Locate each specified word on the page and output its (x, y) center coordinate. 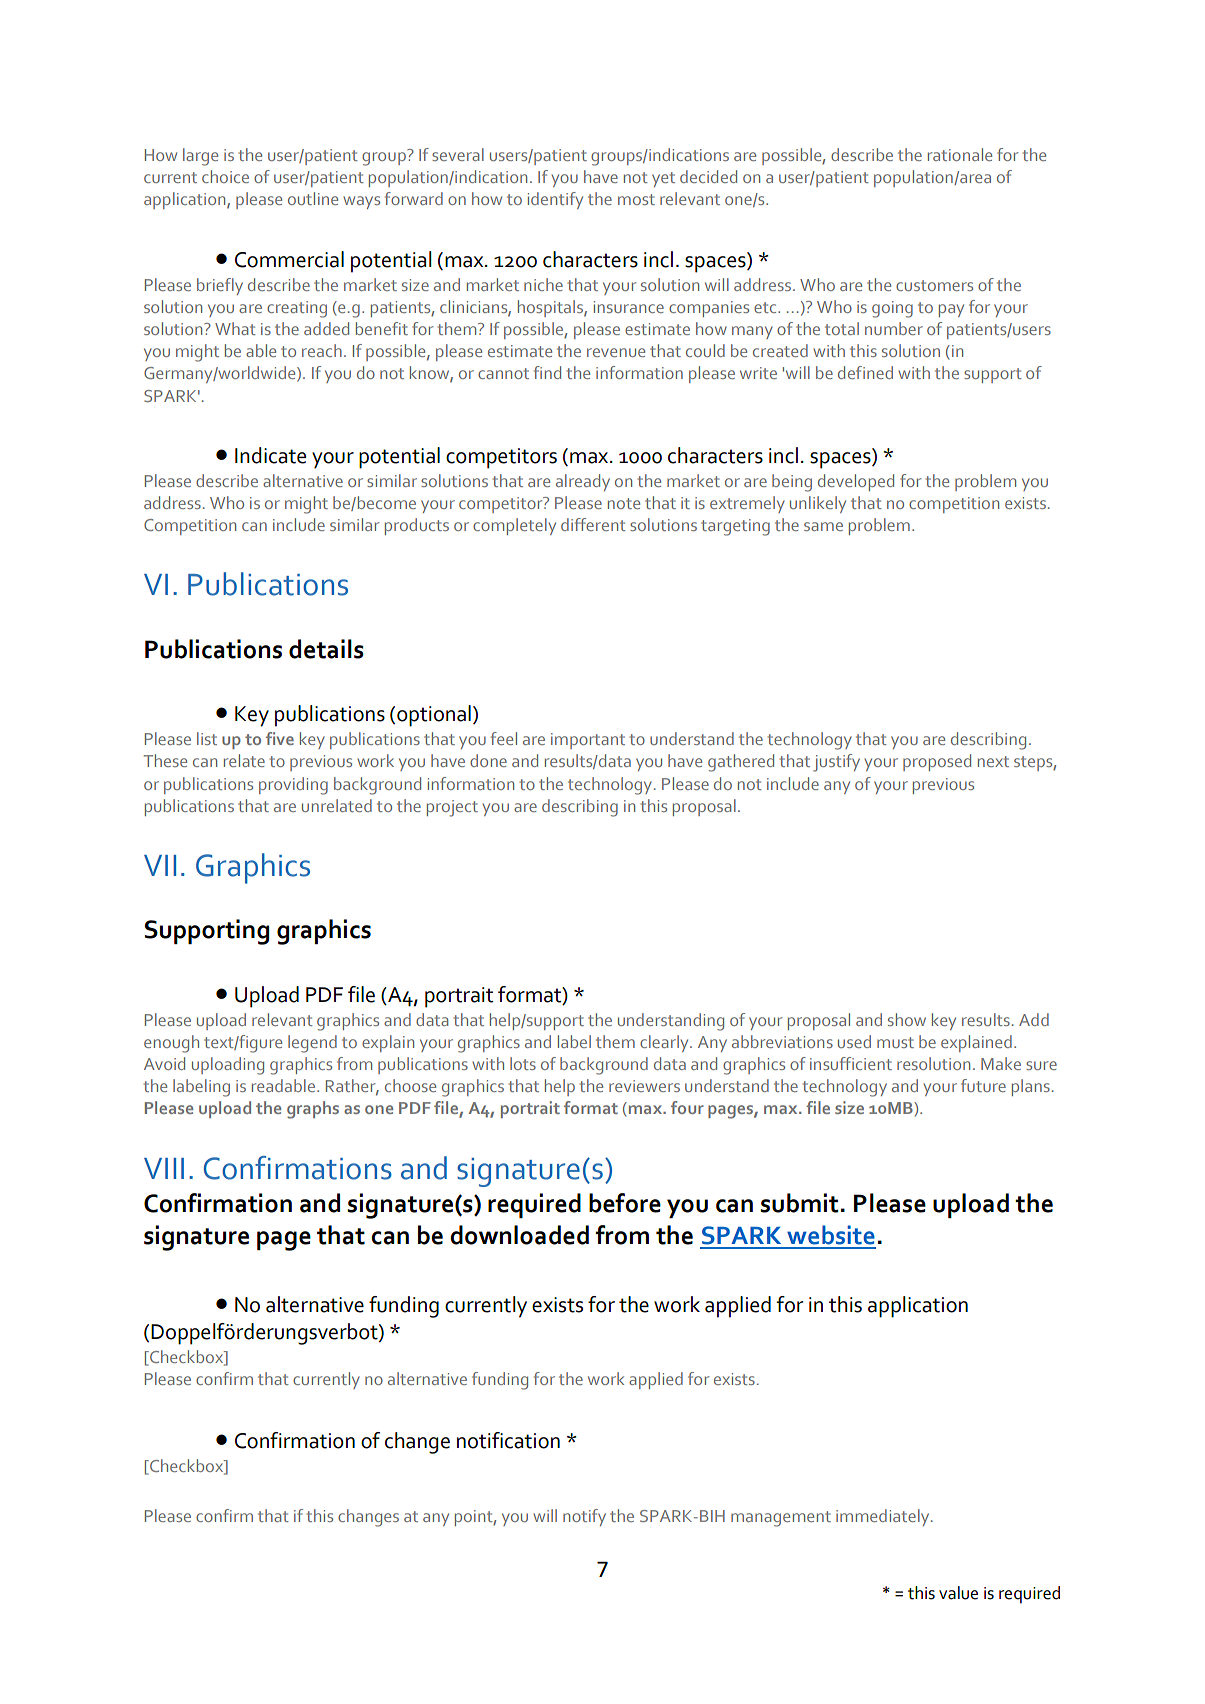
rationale (960, 154)
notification (508, 1440)
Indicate (270, 455)
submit (799, 1203)
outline (313, 198)
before (625, 1203)
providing (293, 786)
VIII (164, 1168)
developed (856, 482)
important (588, 741)
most (636, 199)
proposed (937, 762)
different (593, 524)
